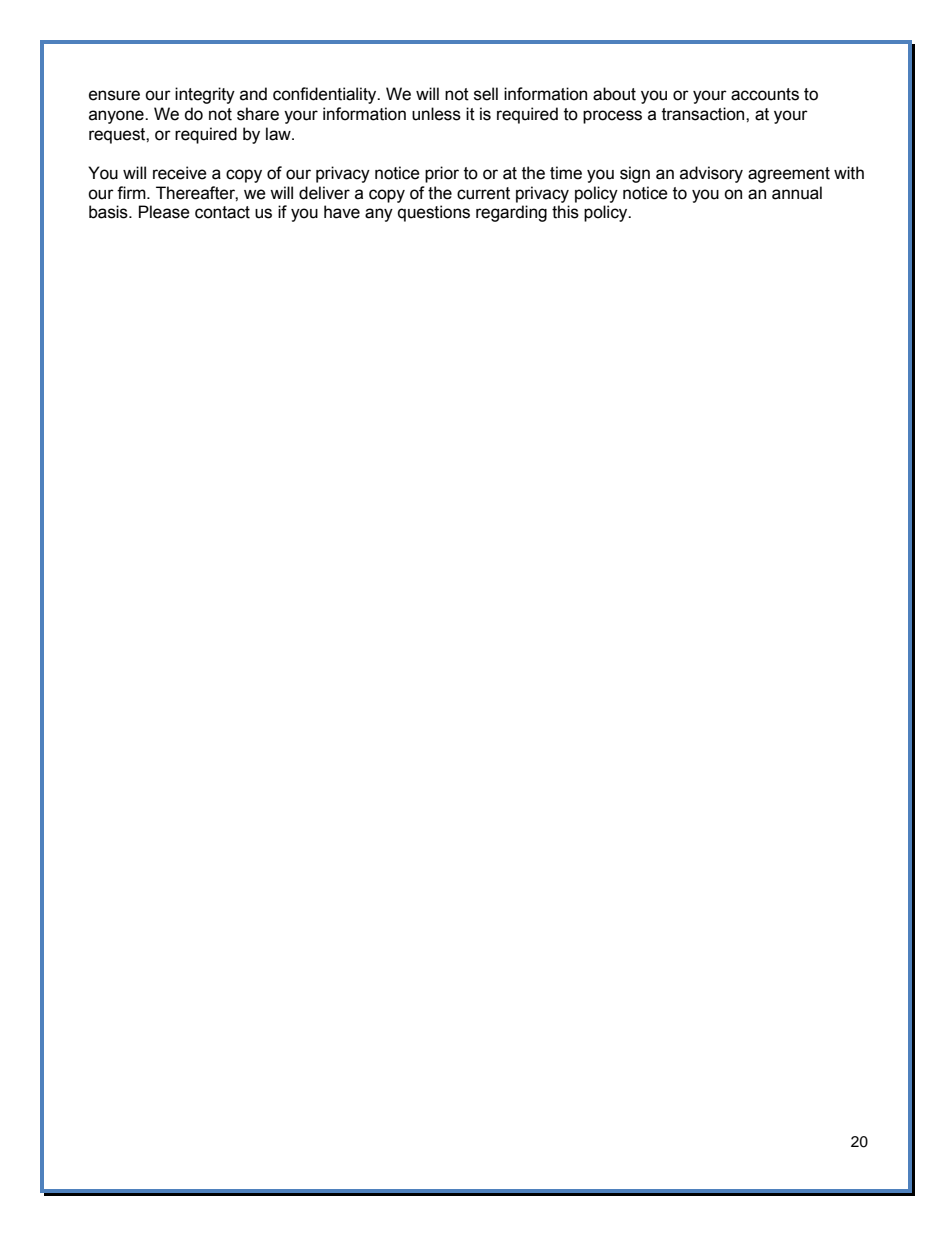 The image size is (952, 1233). What do you see at coordinates (436, 114) in the image?
I see `unless` at bounding box center [436, 114].
